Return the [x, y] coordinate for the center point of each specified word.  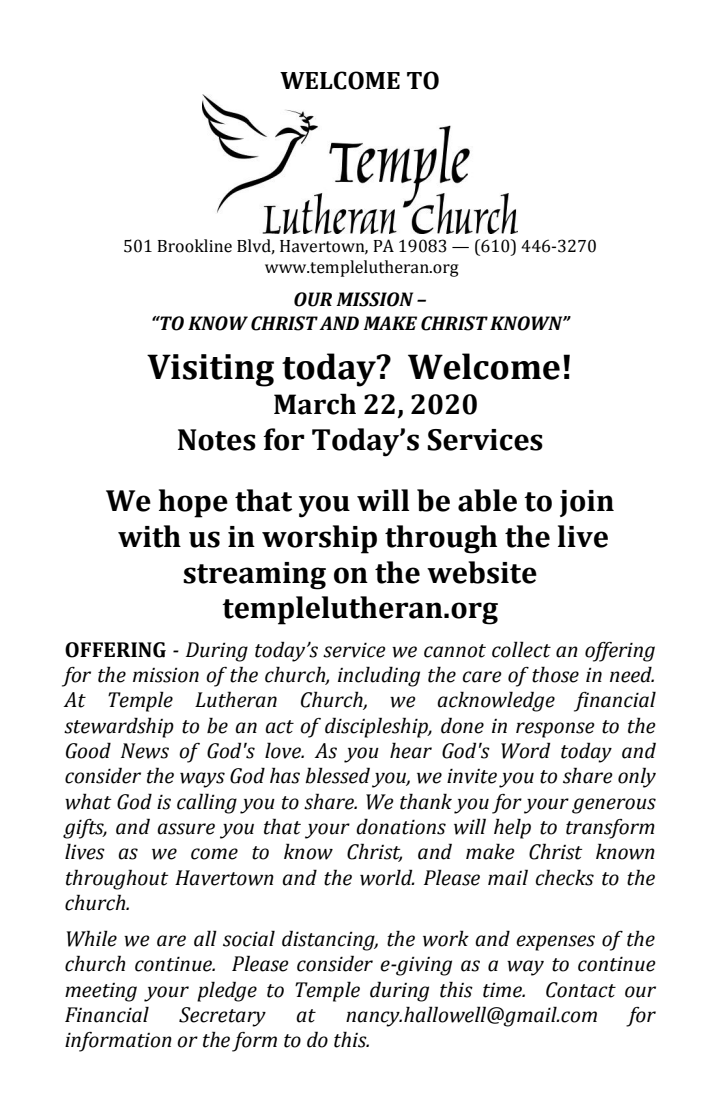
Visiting [210, 370]
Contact [581, 990]
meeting [101, 992]
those [555, 674]
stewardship [119, 727]
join [587, 503]
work [446, 938]
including [379, 676]
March [315, 404]
